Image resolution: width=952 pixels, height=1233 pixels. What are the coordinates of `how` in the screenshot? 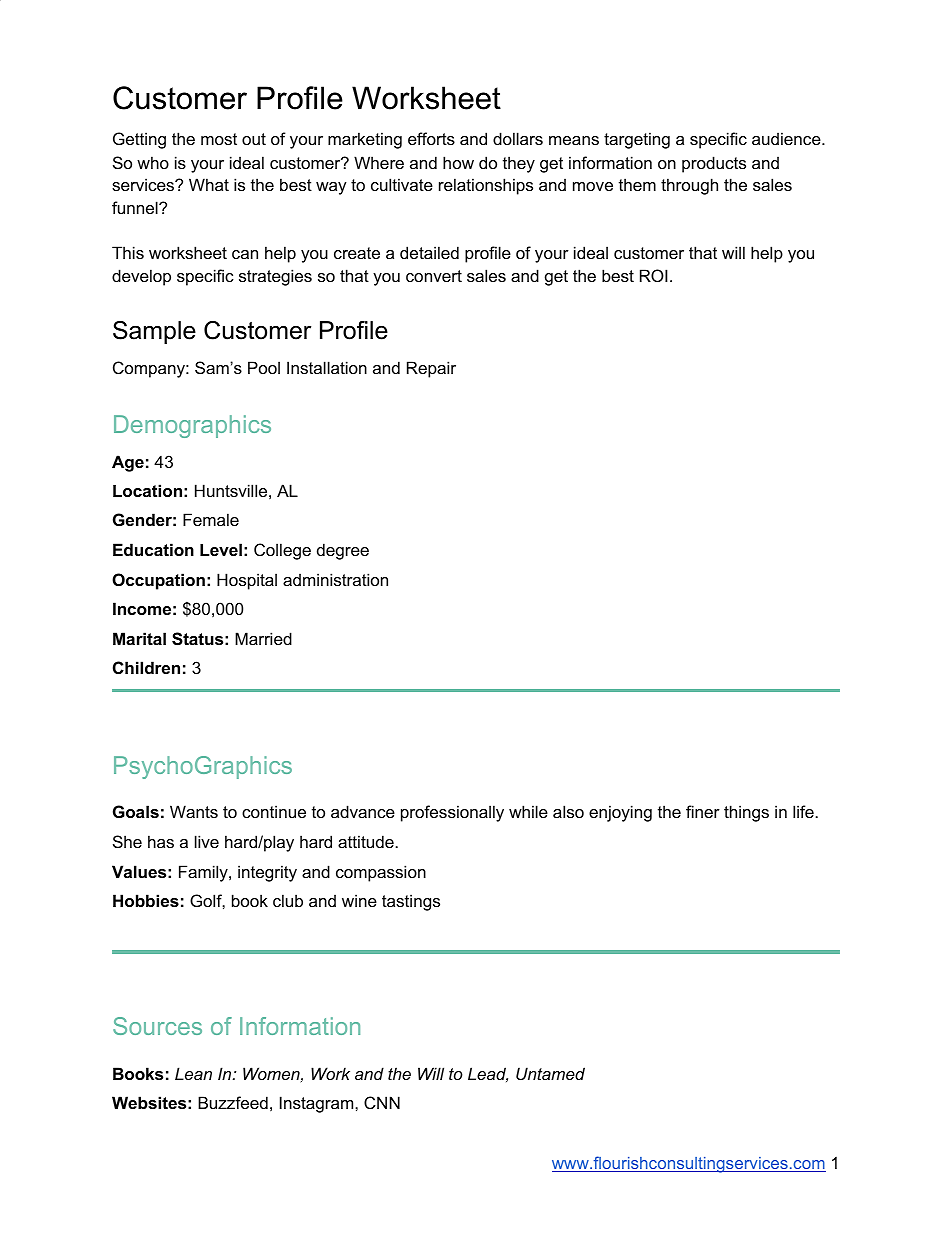 It's located at (458, 162).
